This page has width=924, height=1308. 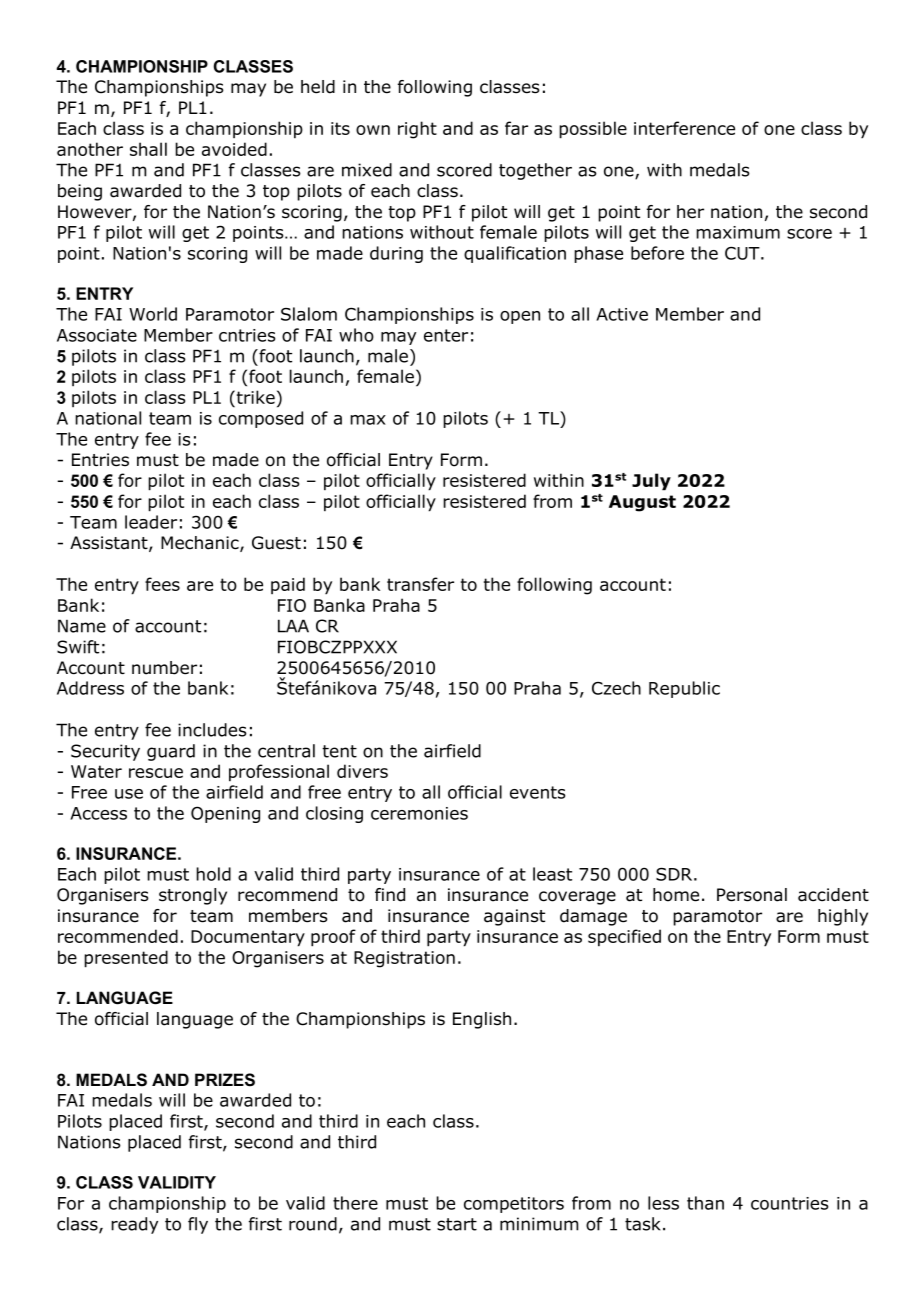 I want to click on use, so click(x=129, y=794).
